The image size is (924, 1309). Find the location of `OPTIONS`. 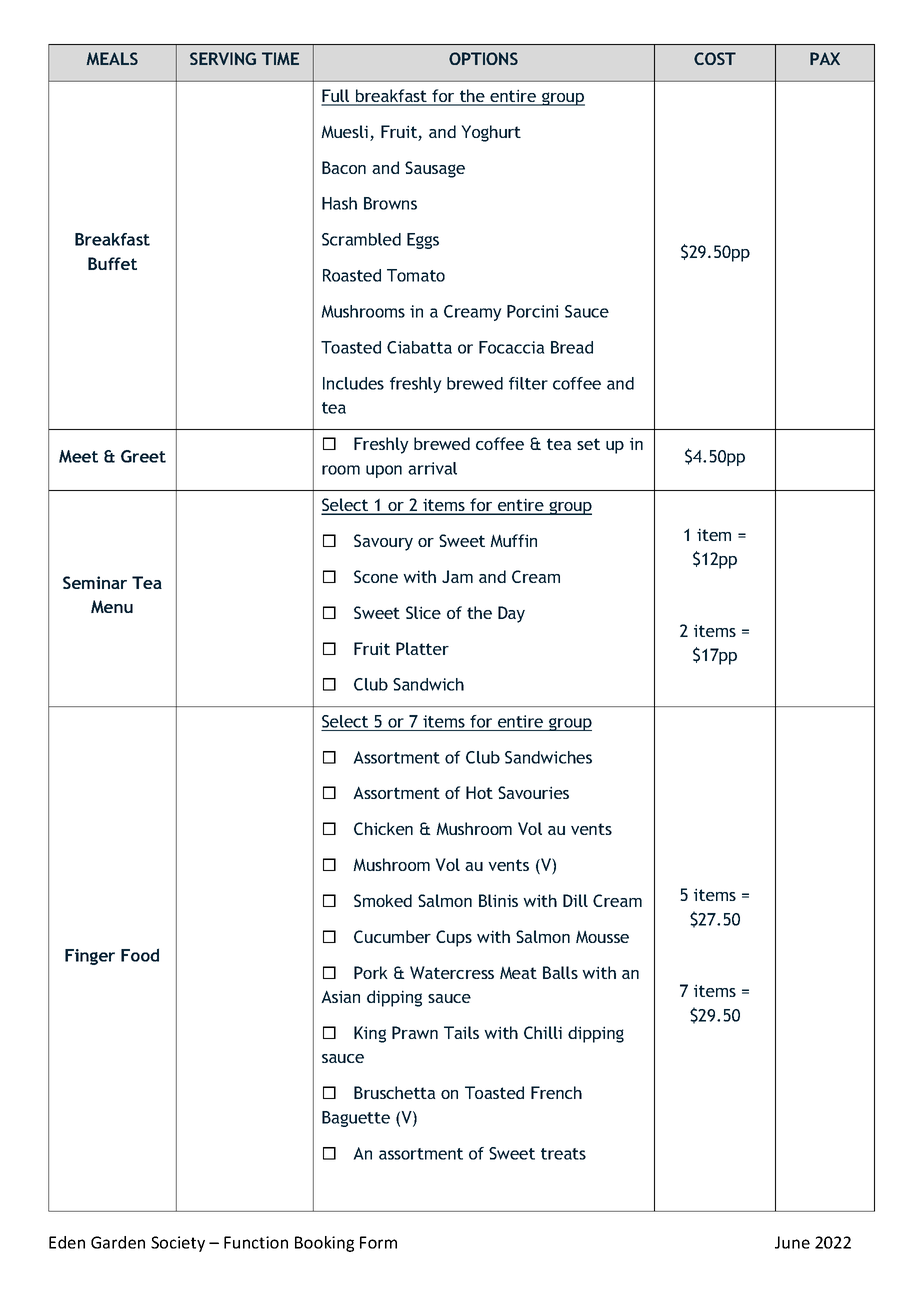

OPTIONS is located at coordinates (483, 58).
